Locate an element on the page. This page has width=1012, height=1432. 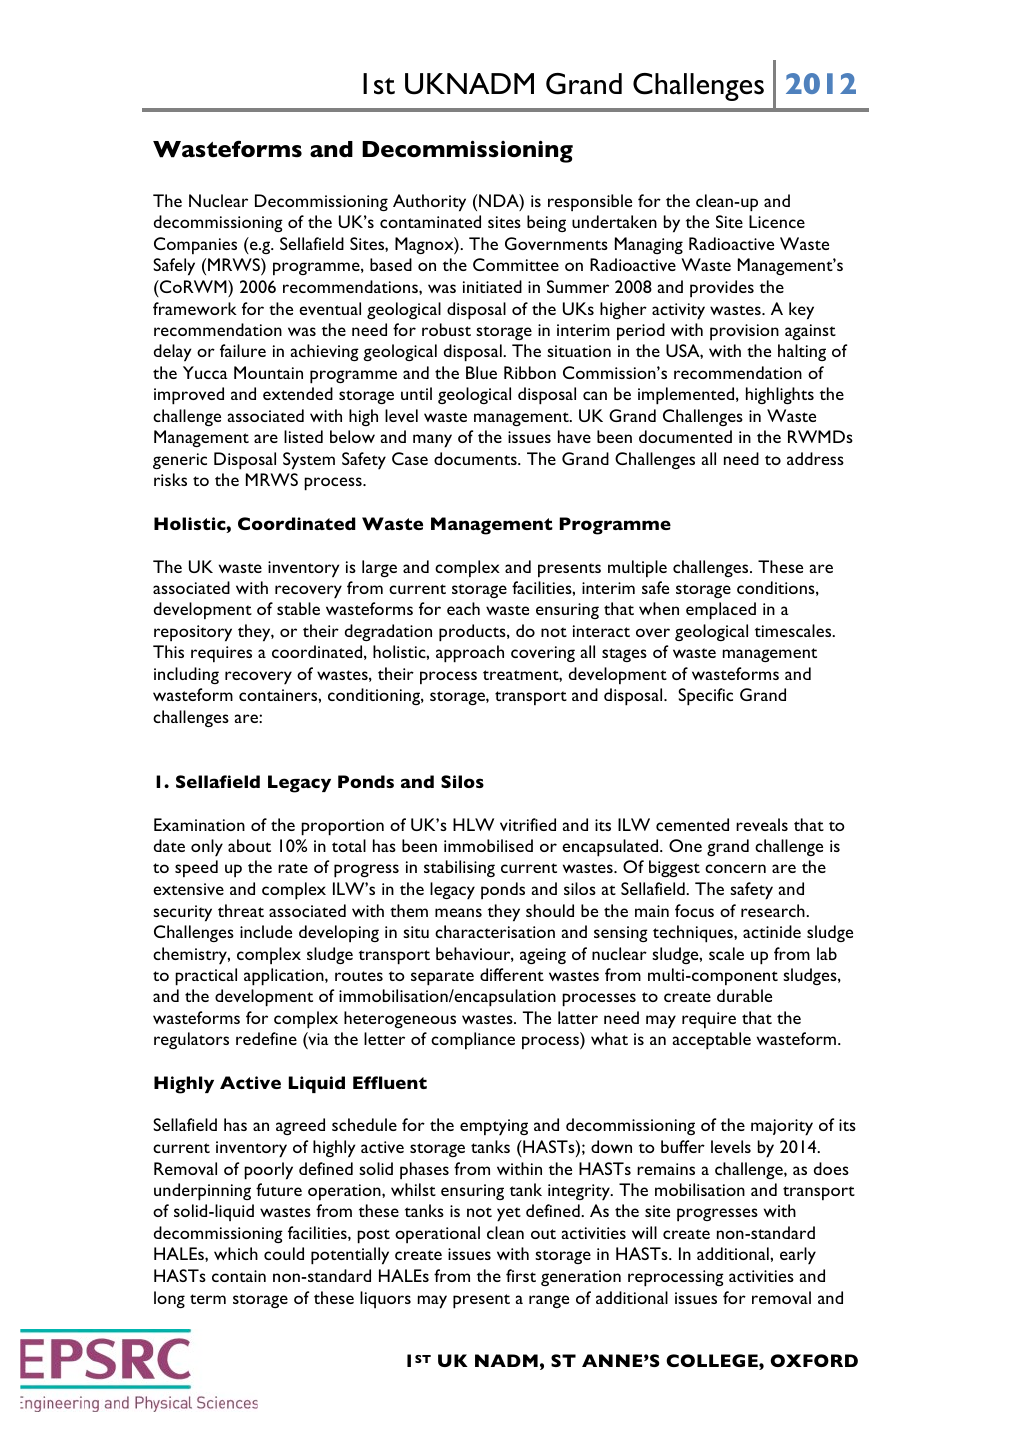
Companies is located at coordinates (195, 246).
